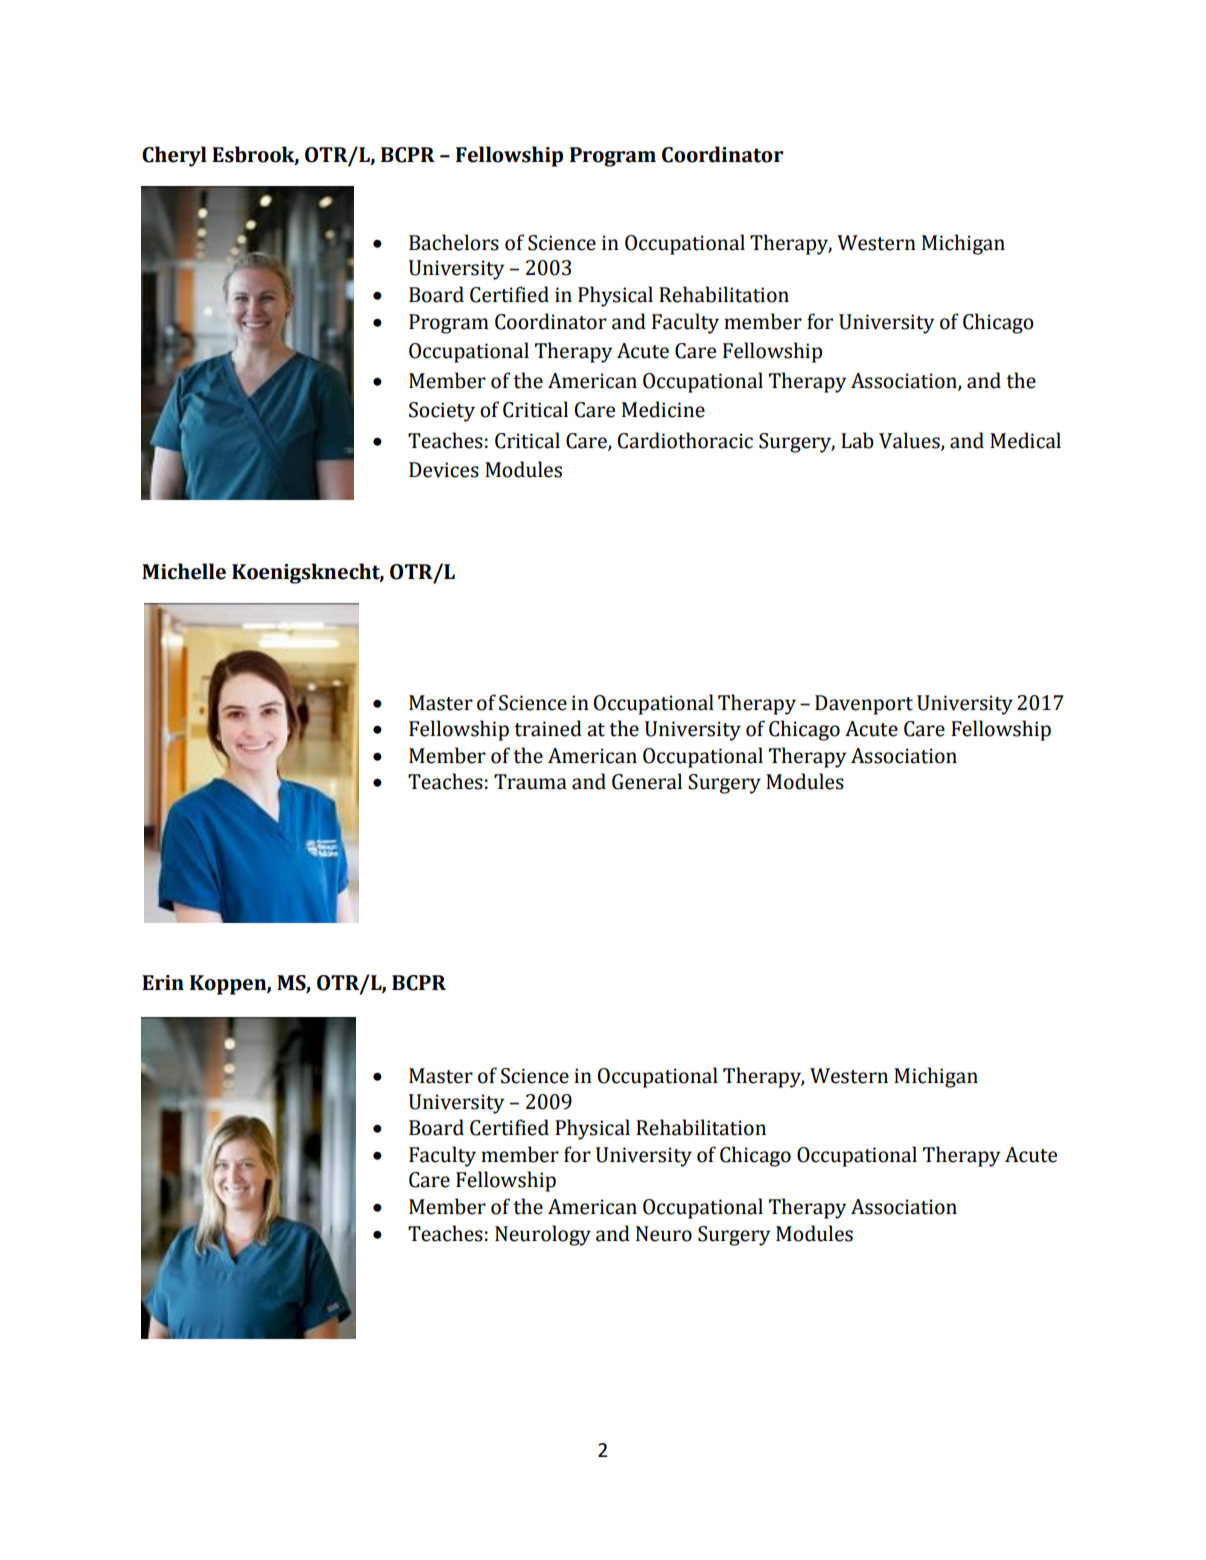 The width and height of the document is (1206, 1560). Describe the element at coordinates (163, 982) in the document. I see `Erin` at that location.
